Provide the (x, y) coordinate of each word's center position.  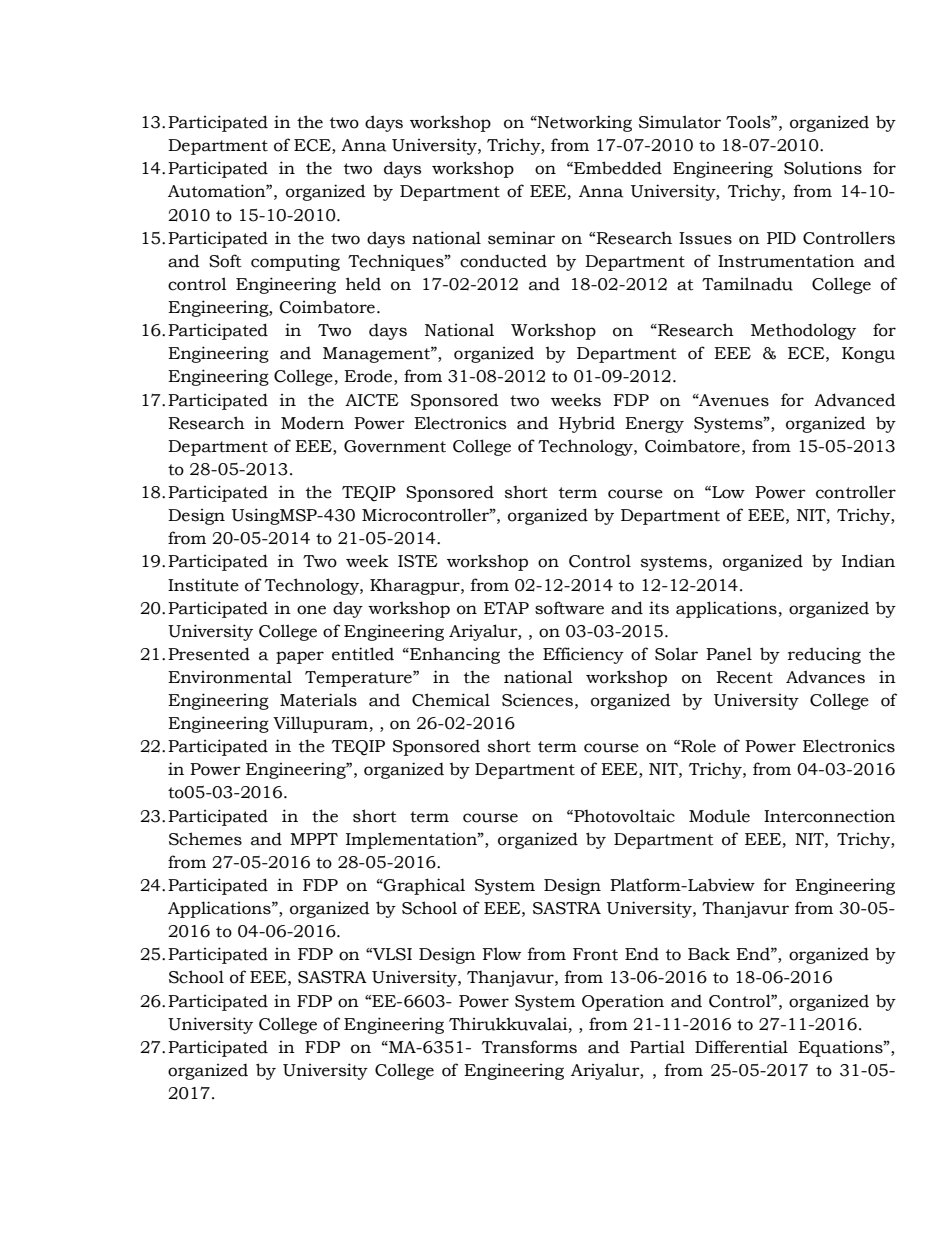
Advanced (855, 400)
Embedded (617, 168)
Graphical (423, 886)
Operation (623, 1002)
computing (295, 262)
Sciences (537, 700)
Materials (318, 700)
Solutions (823, 168)
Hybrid (587, 424)
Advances (825, 677)
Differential (741, 1047)
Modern (312, 423)
